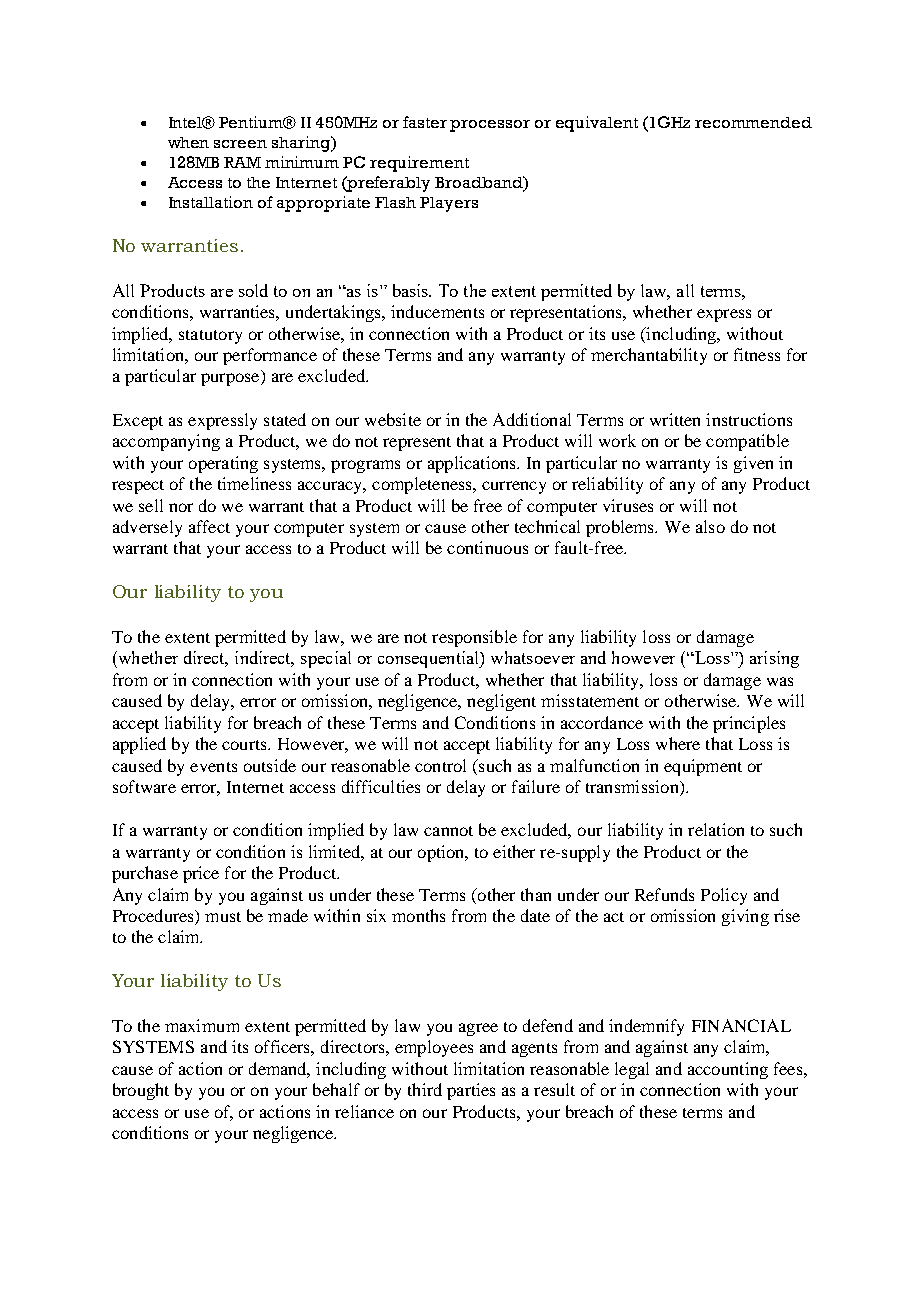  I want to click on equipment, so click(703, 767).
